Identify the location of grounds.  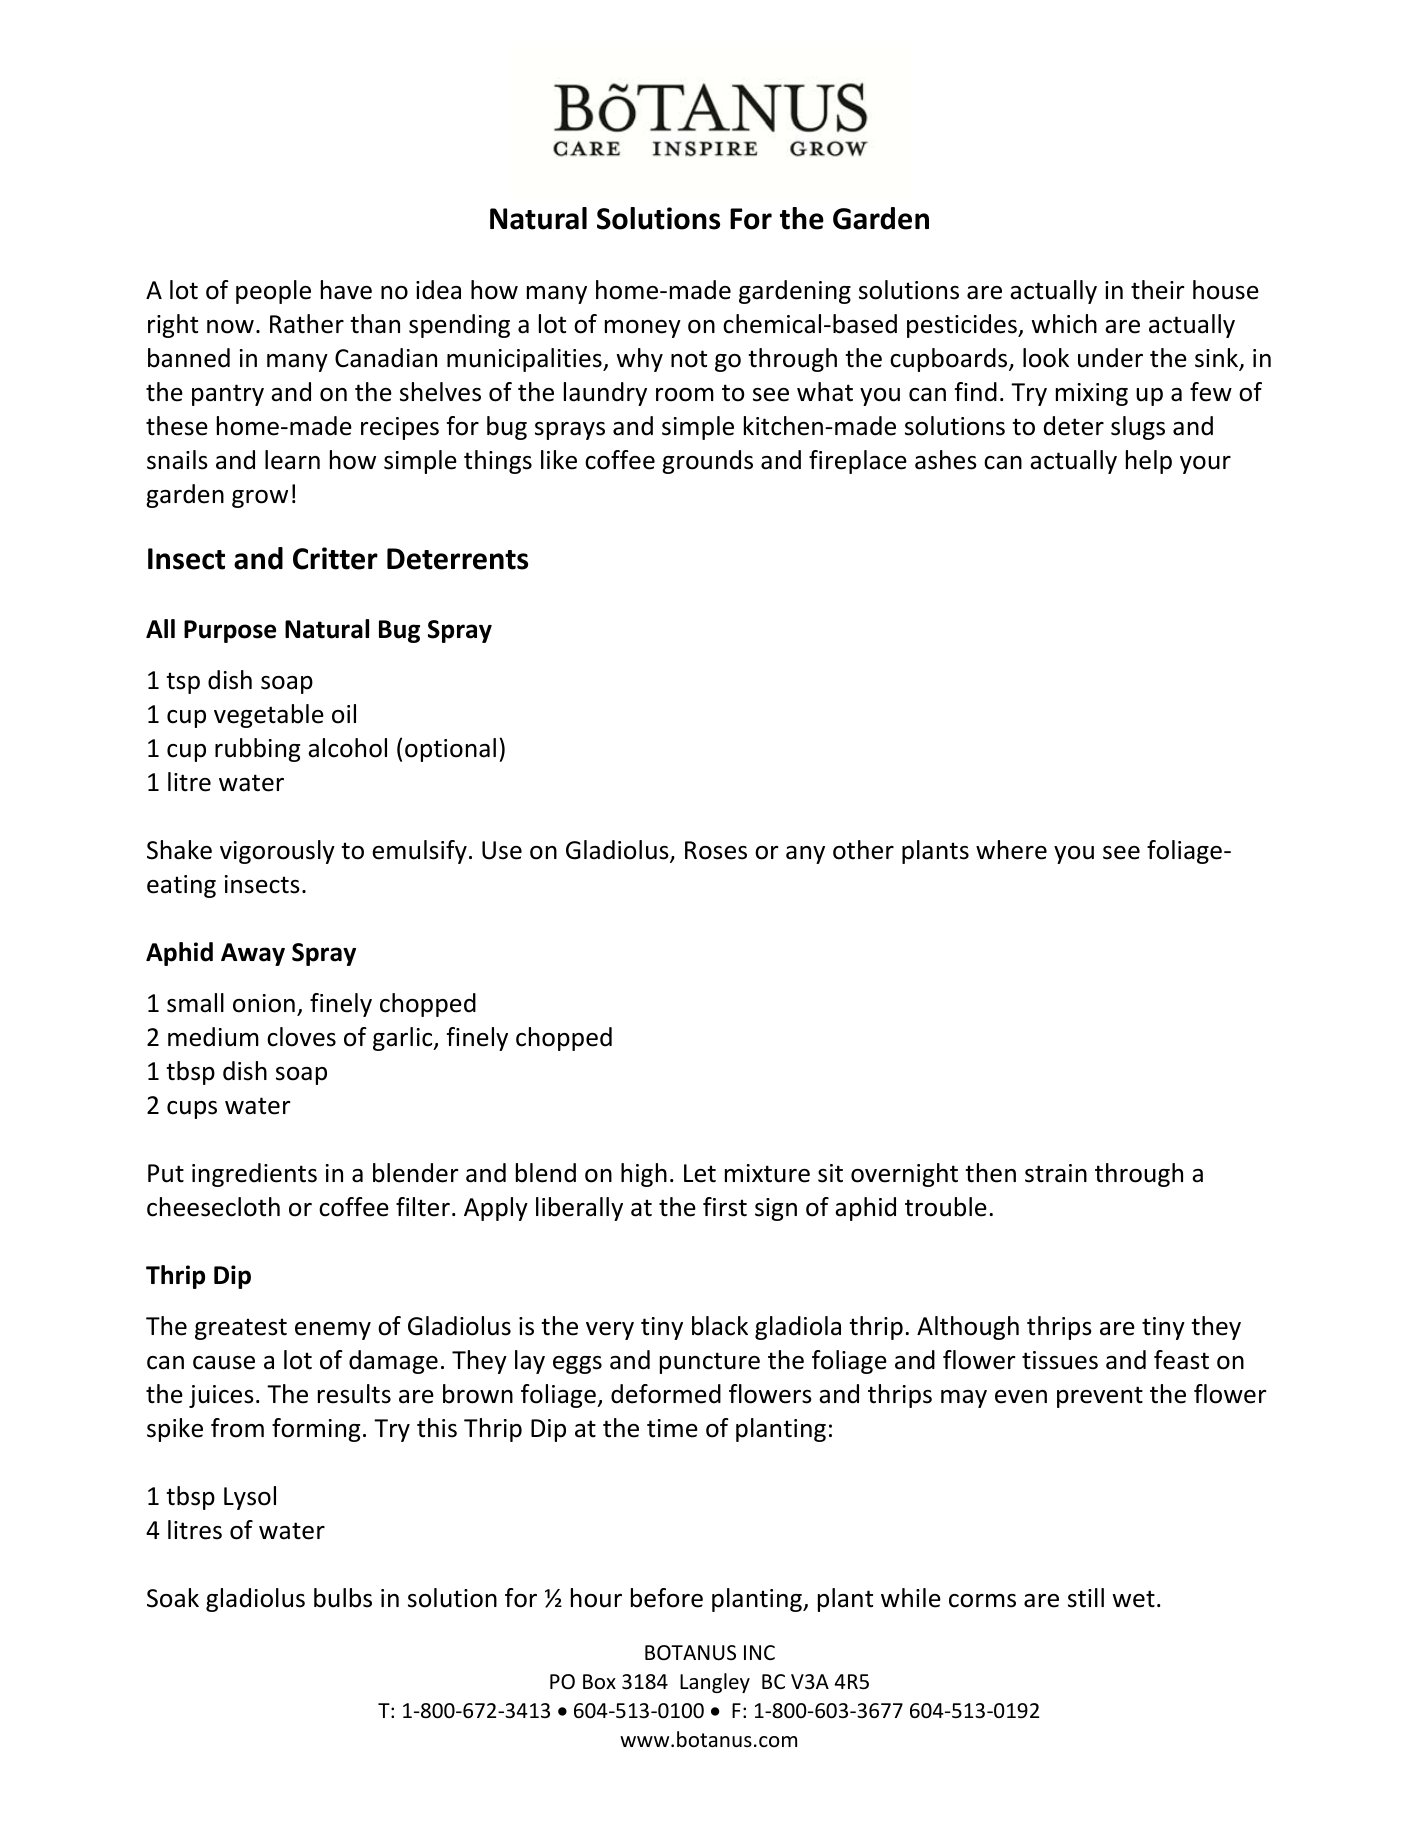
(707, 462).
